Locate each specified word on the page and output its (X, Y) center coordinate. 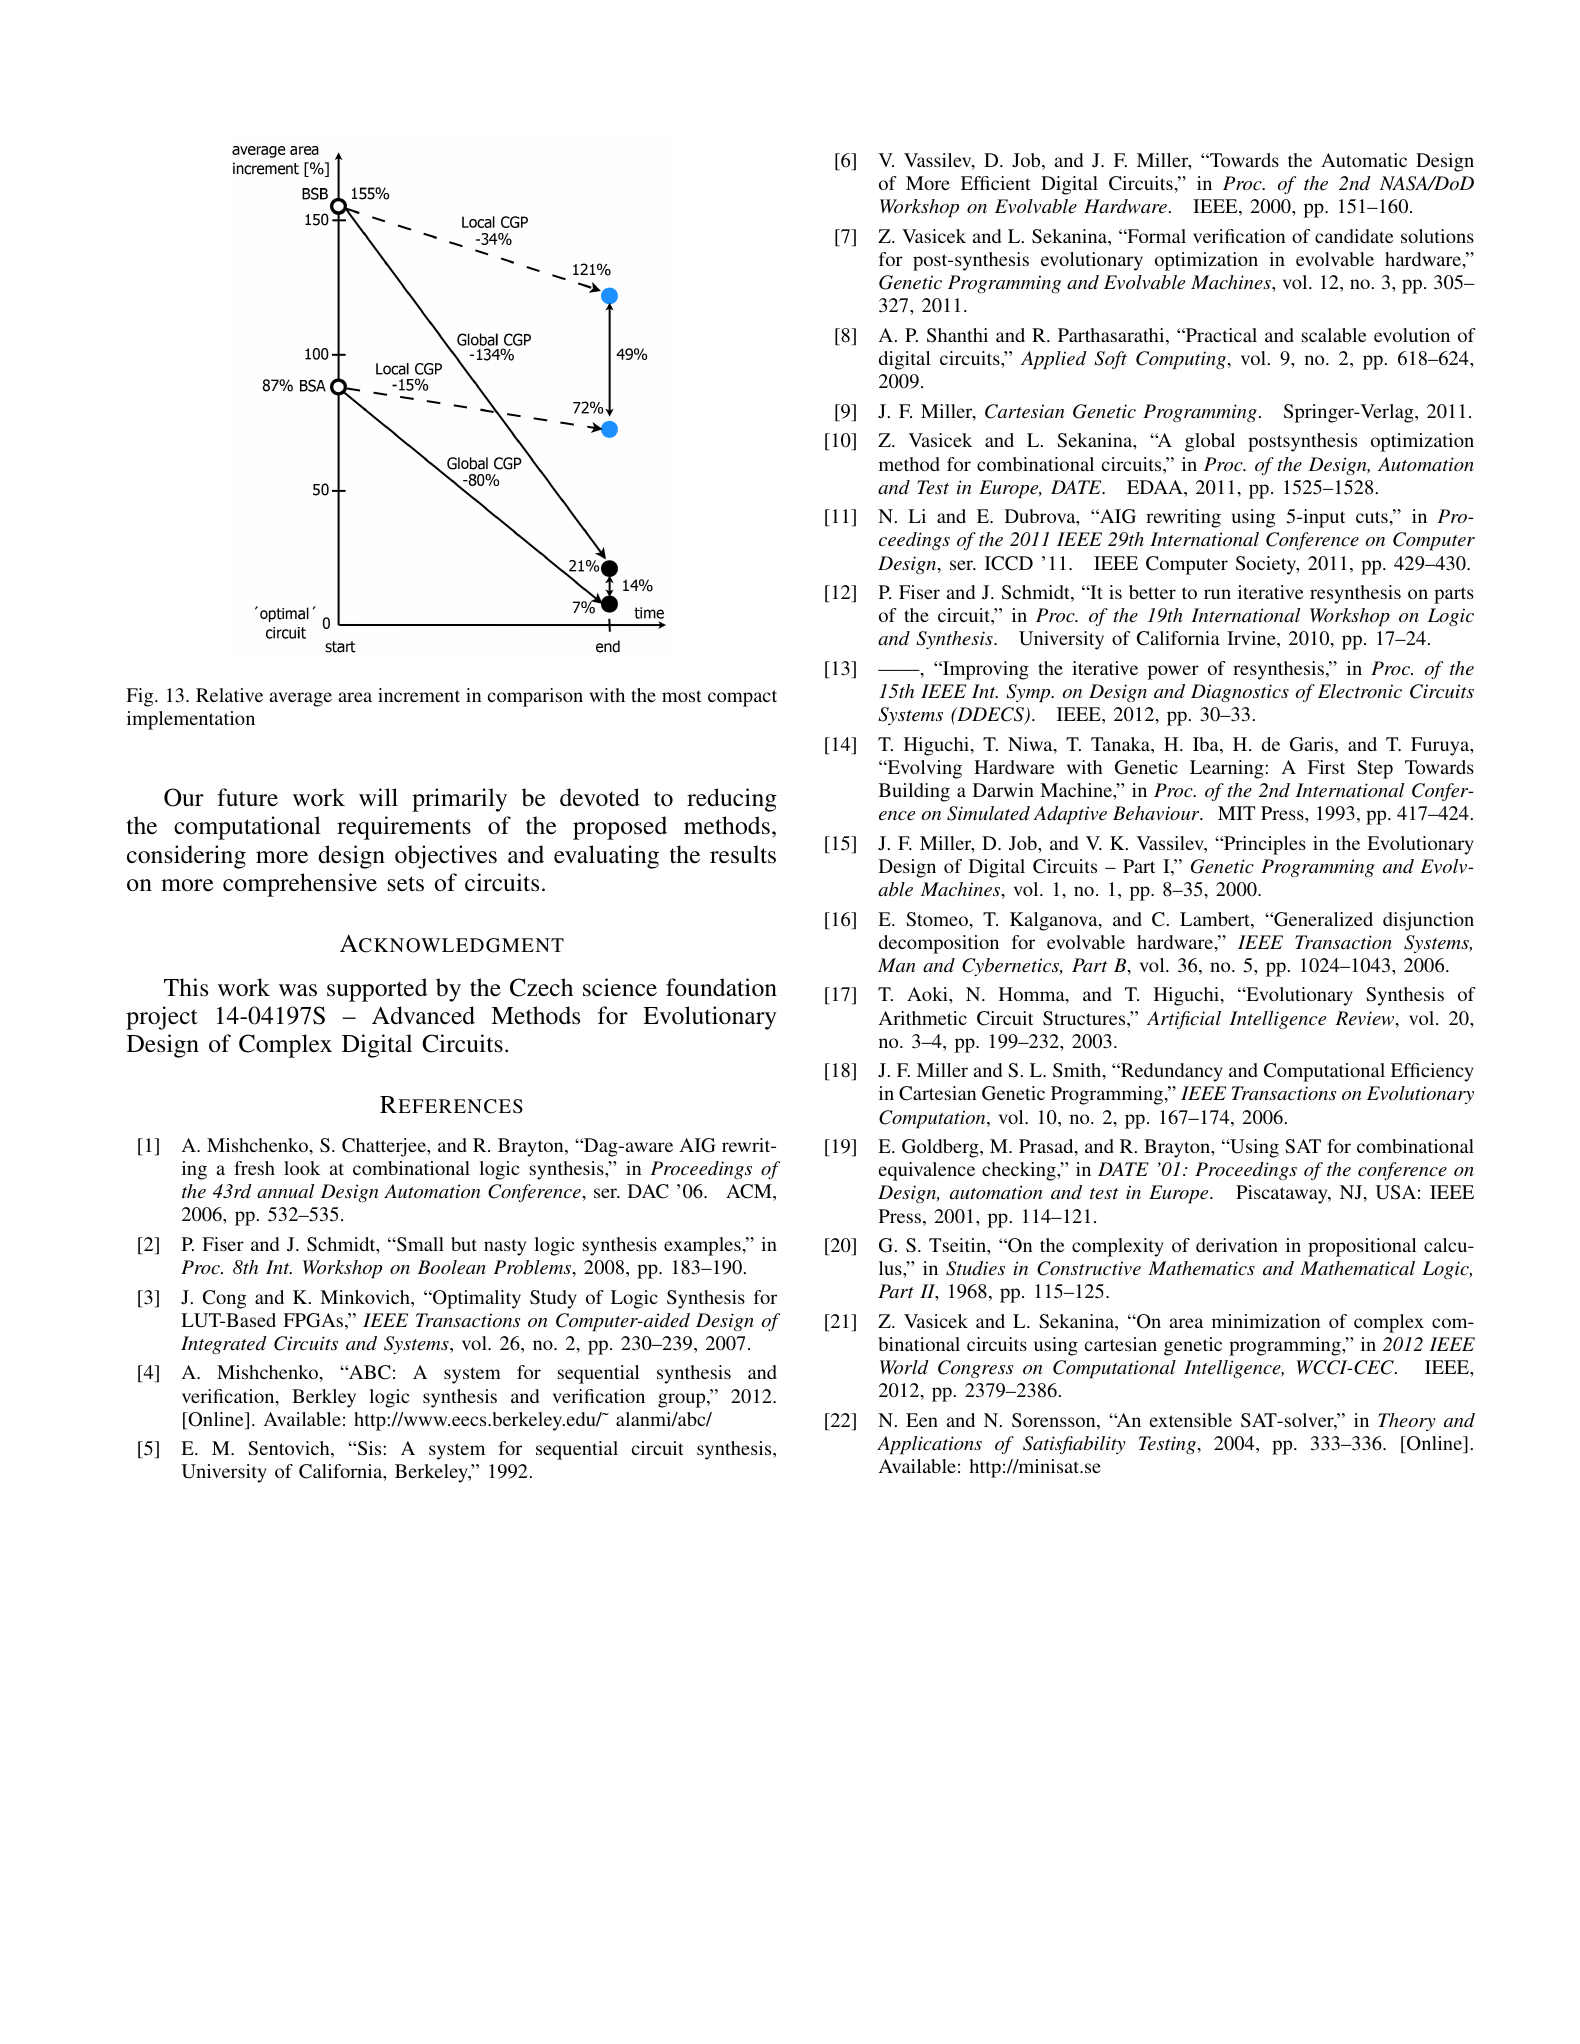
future (247, 797)
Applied (1054, 360)
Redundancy (1171, 1072)
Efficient (996, 183)
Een (922, 1420)
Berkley (324, 1398)
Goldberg (941, 1148)
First (1326, 767)
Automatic (1364, 160)
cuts (1372, 517)
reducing (732, 800)
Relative (229, 695)
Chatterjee (385, 1147)
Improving (985, 670)
